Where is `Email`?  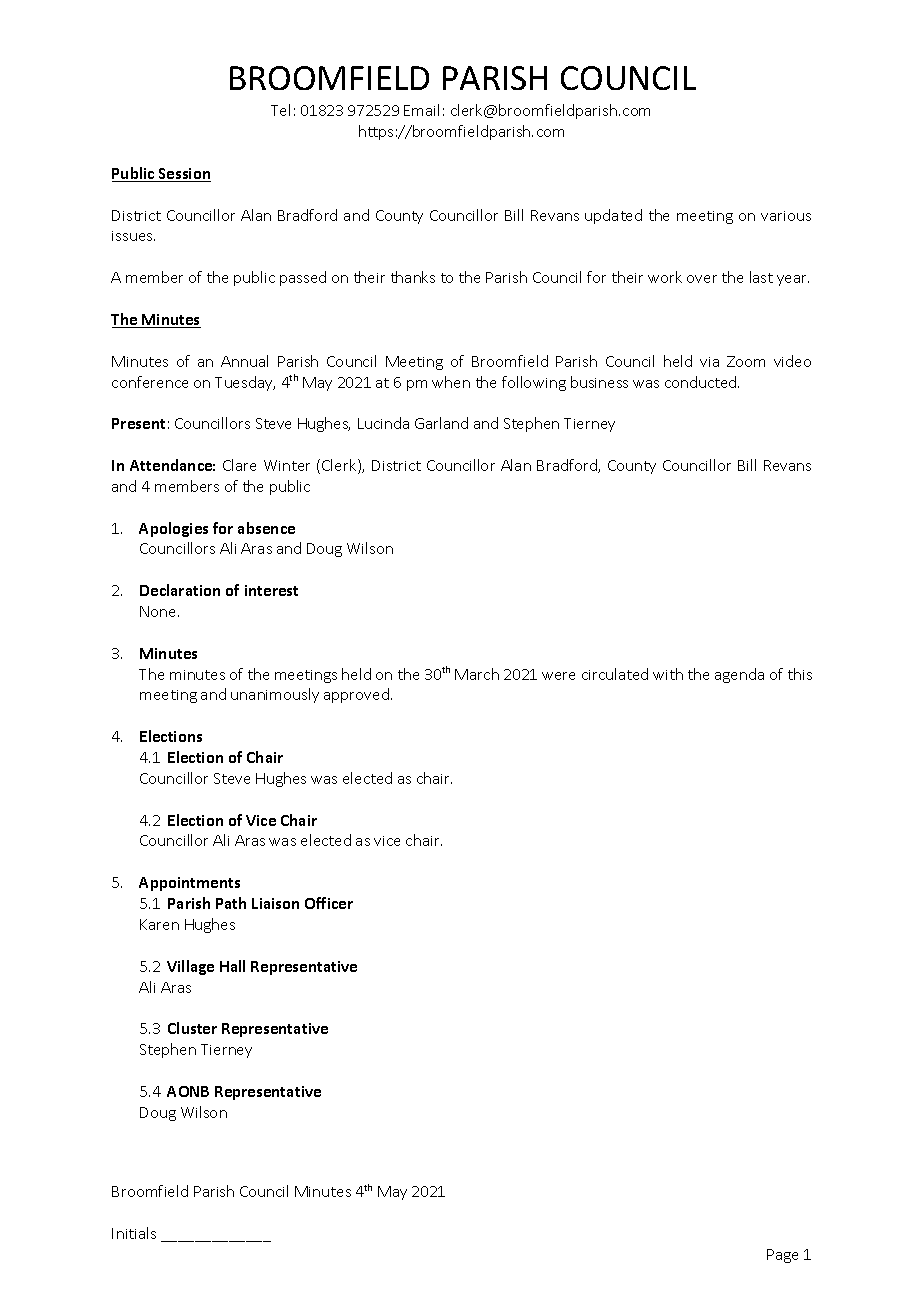 Email is located at coordinates (421, 110).
